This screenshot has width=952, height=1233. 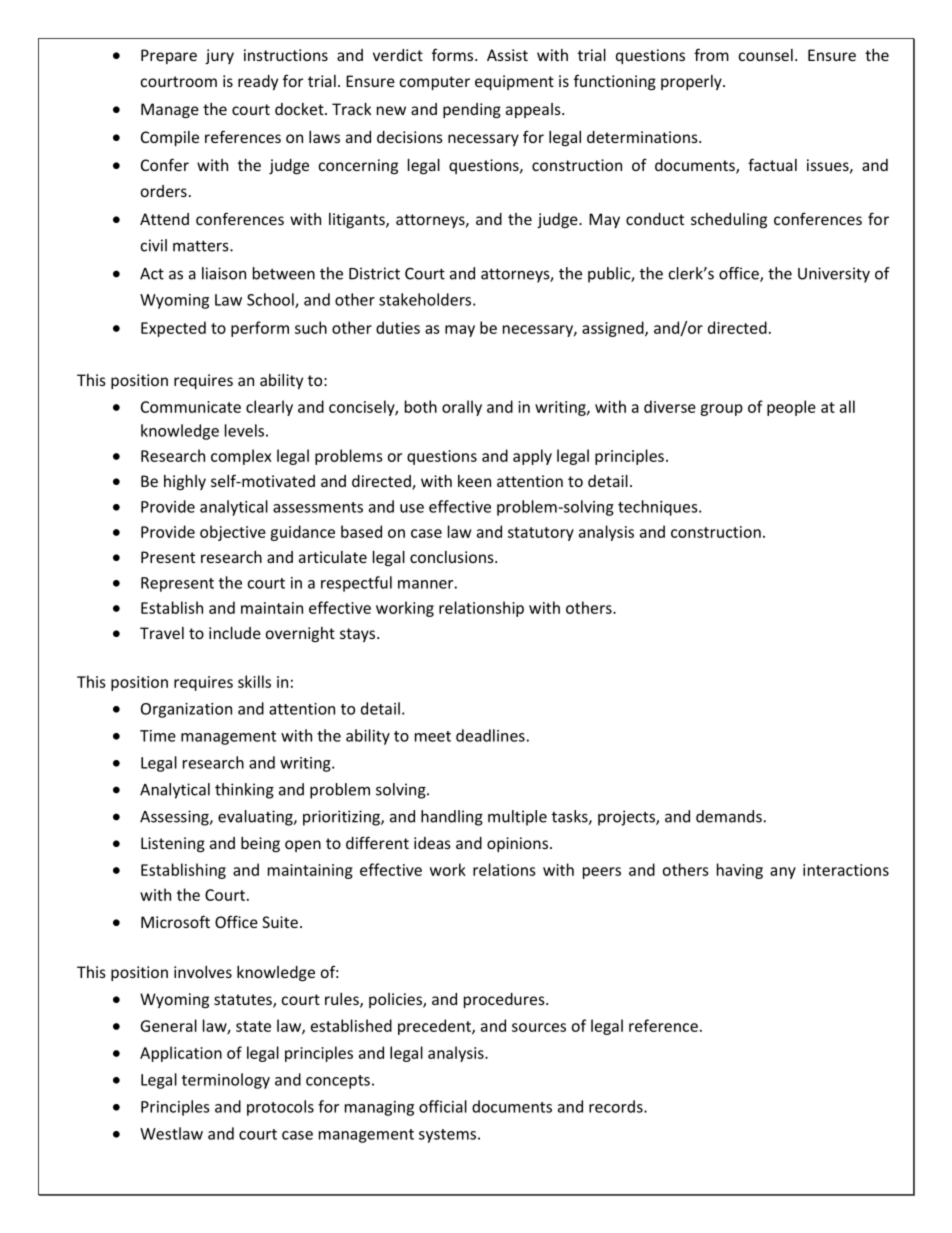 What do you see at coordinates (244, 791) in the screenshot?
I see `thinking` at bounding box center [244, 791].
